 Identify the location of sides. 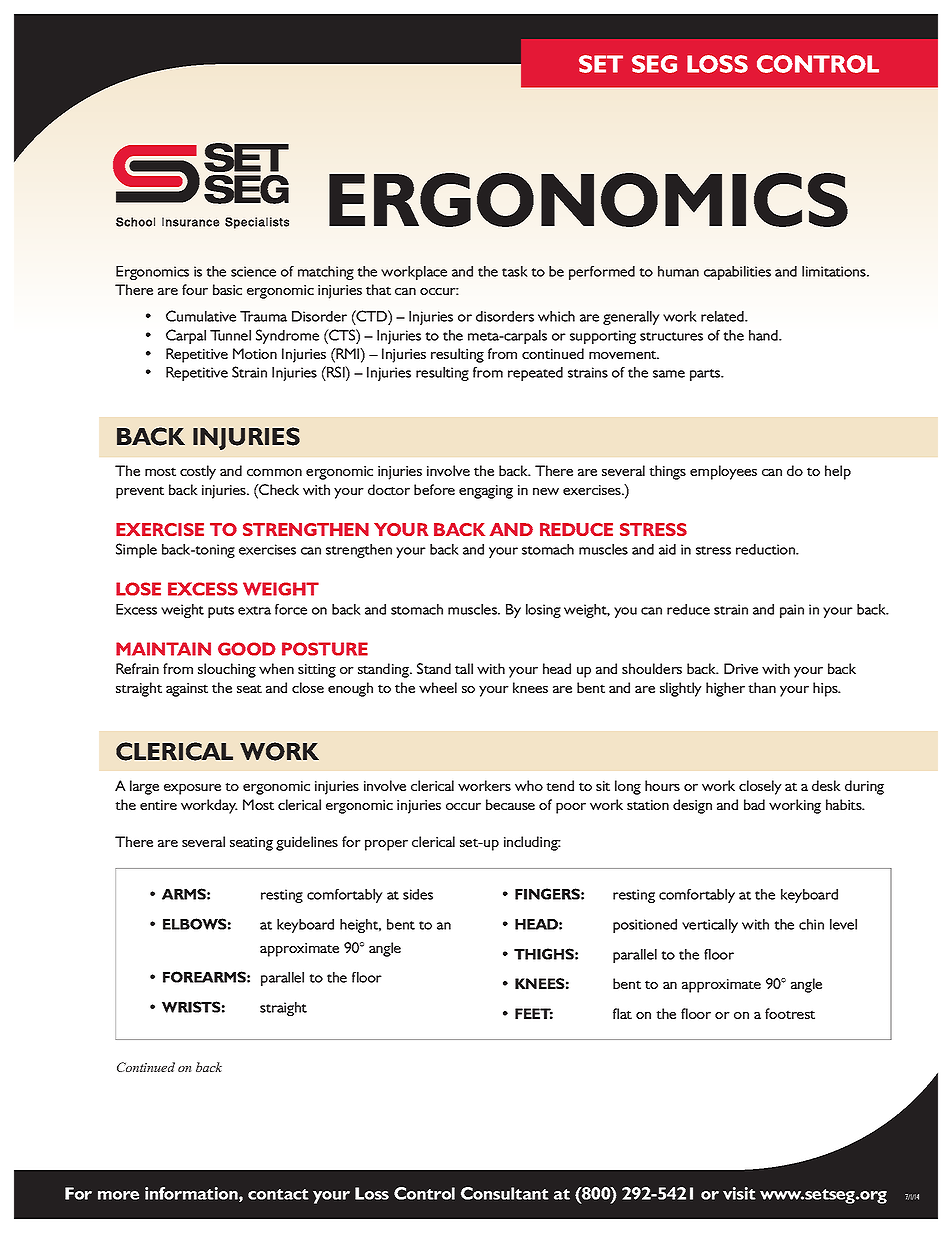
(418, 894).
